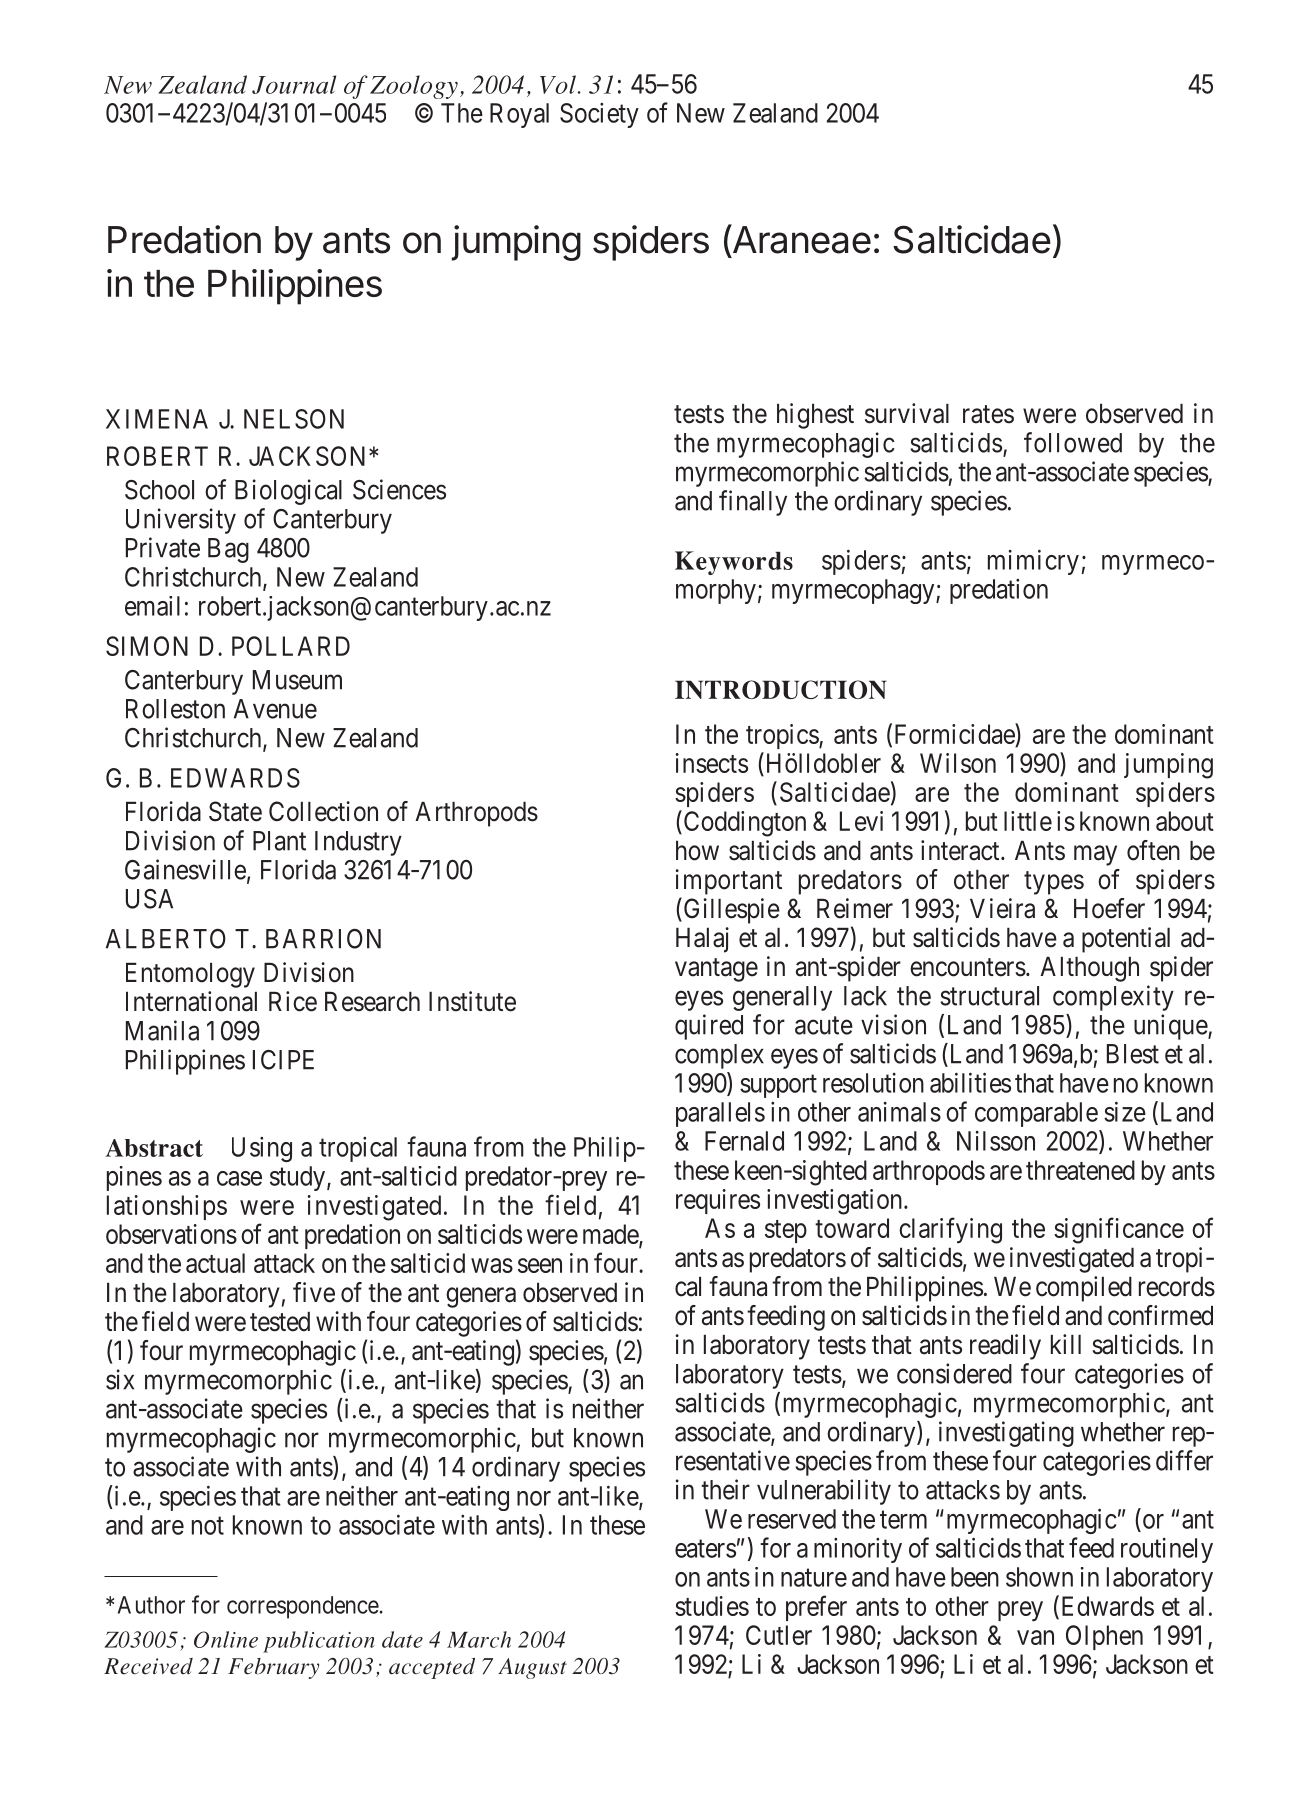  I want to click on Online, so click(226, 1639).
